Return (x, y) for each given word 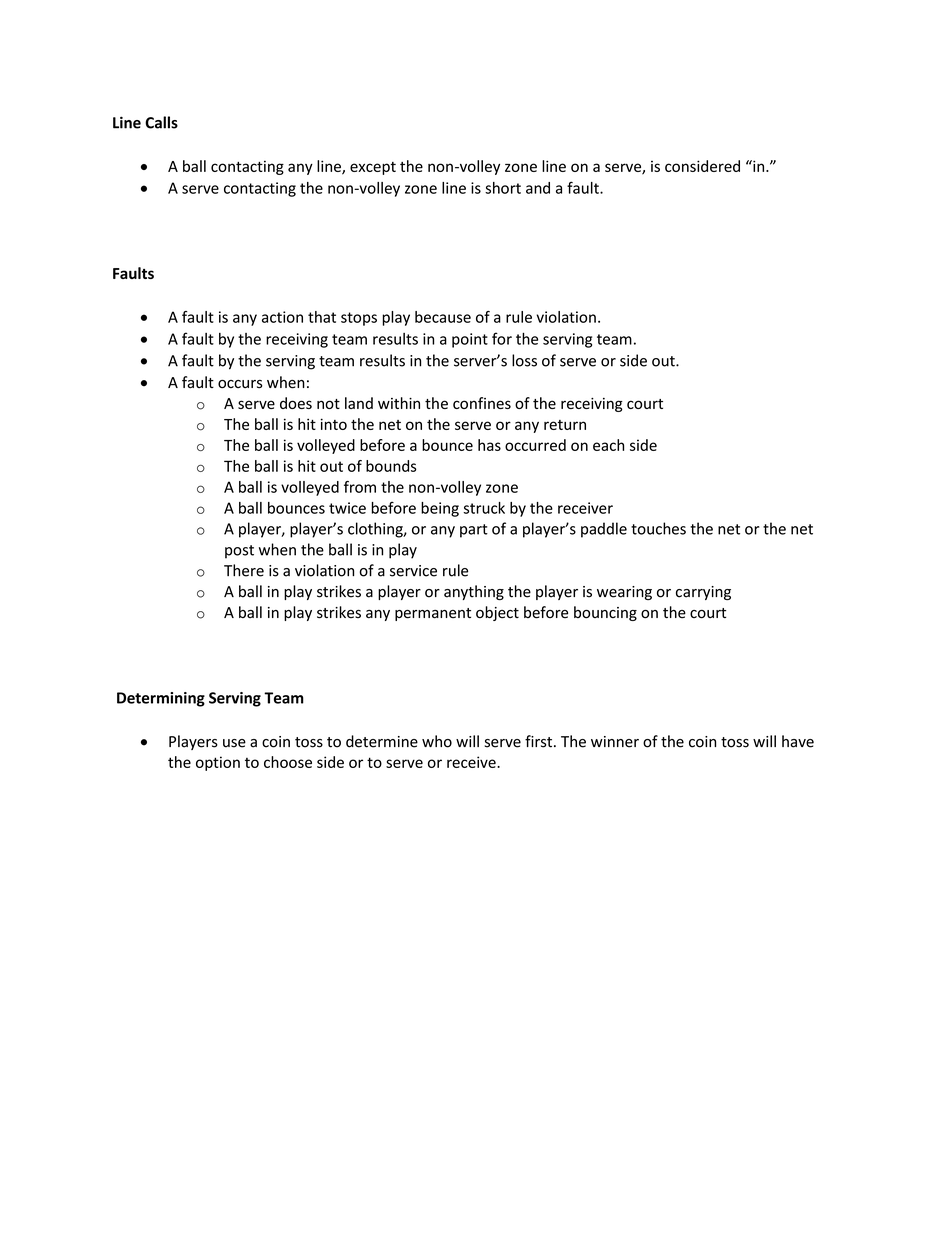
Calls (161, 122)
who (437, 741)
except (373, 168)
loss (524, 360)
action (282, 317)
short (503, 188)
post (239, 552)
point (470, 340)
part (474, 531)
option (218, 763)
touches (658, 528)
